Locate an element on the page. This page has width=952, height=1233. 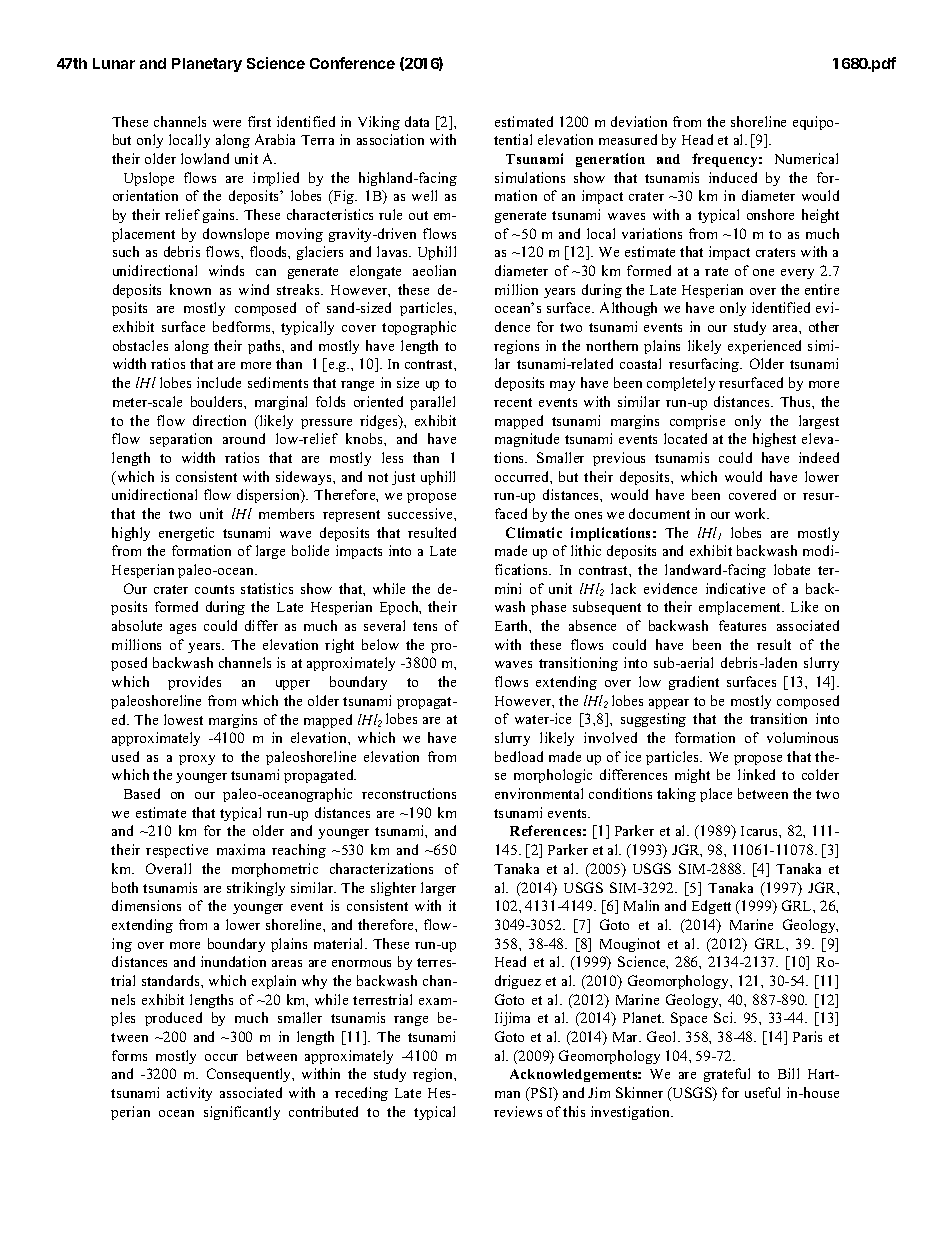
tens is located at coordinates (425, 626).
